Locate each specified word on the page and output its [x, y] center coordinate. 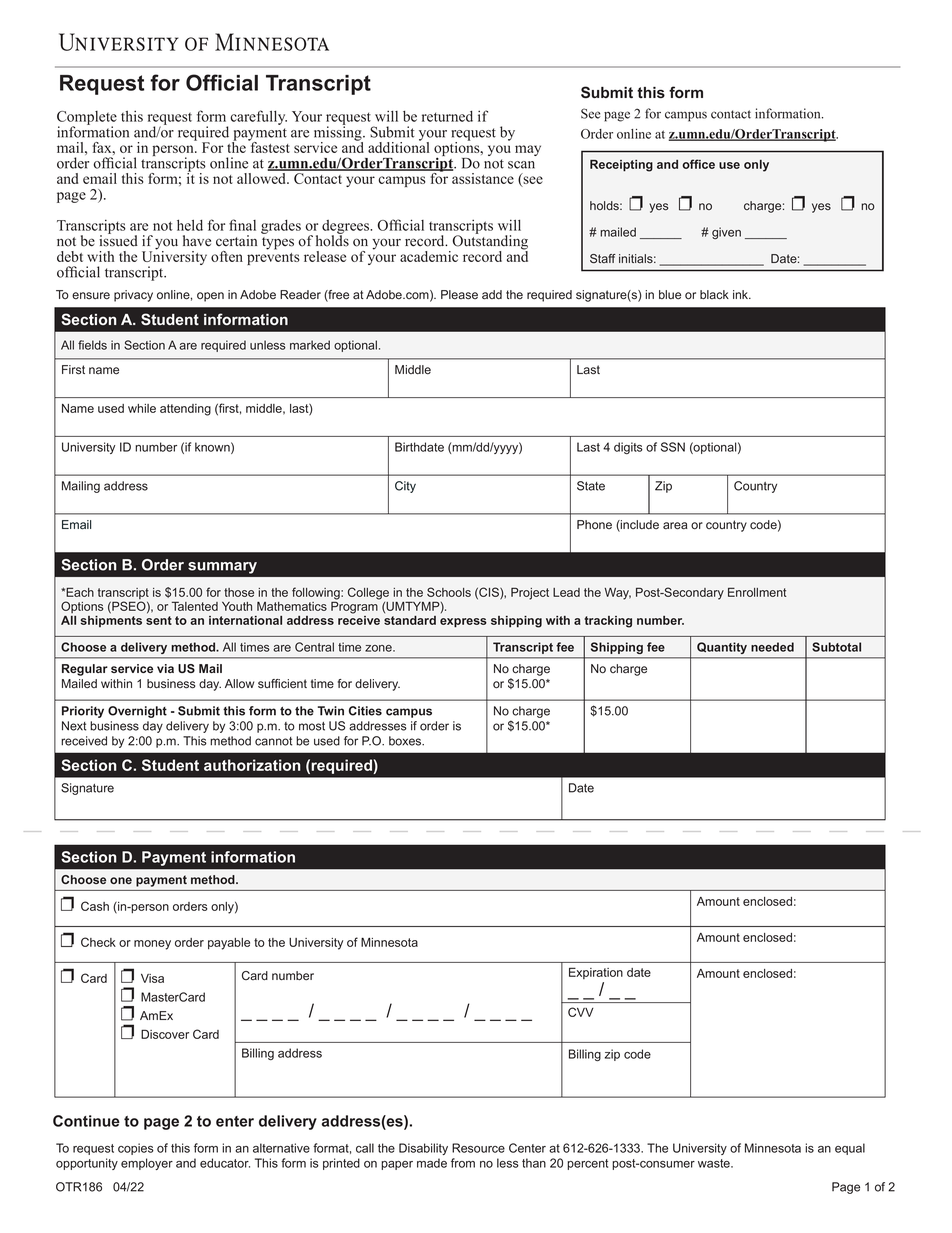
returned [447, 116]
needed [772, 647]
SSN [673, 447]
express [463, 623]
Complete [87, 119]
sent [159, 620]
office [698, 164]
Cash [95, 906]
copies [136, 1149]
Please [459, 295]
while [142, 408]
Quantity [722, 648]
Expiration [596, 973]
